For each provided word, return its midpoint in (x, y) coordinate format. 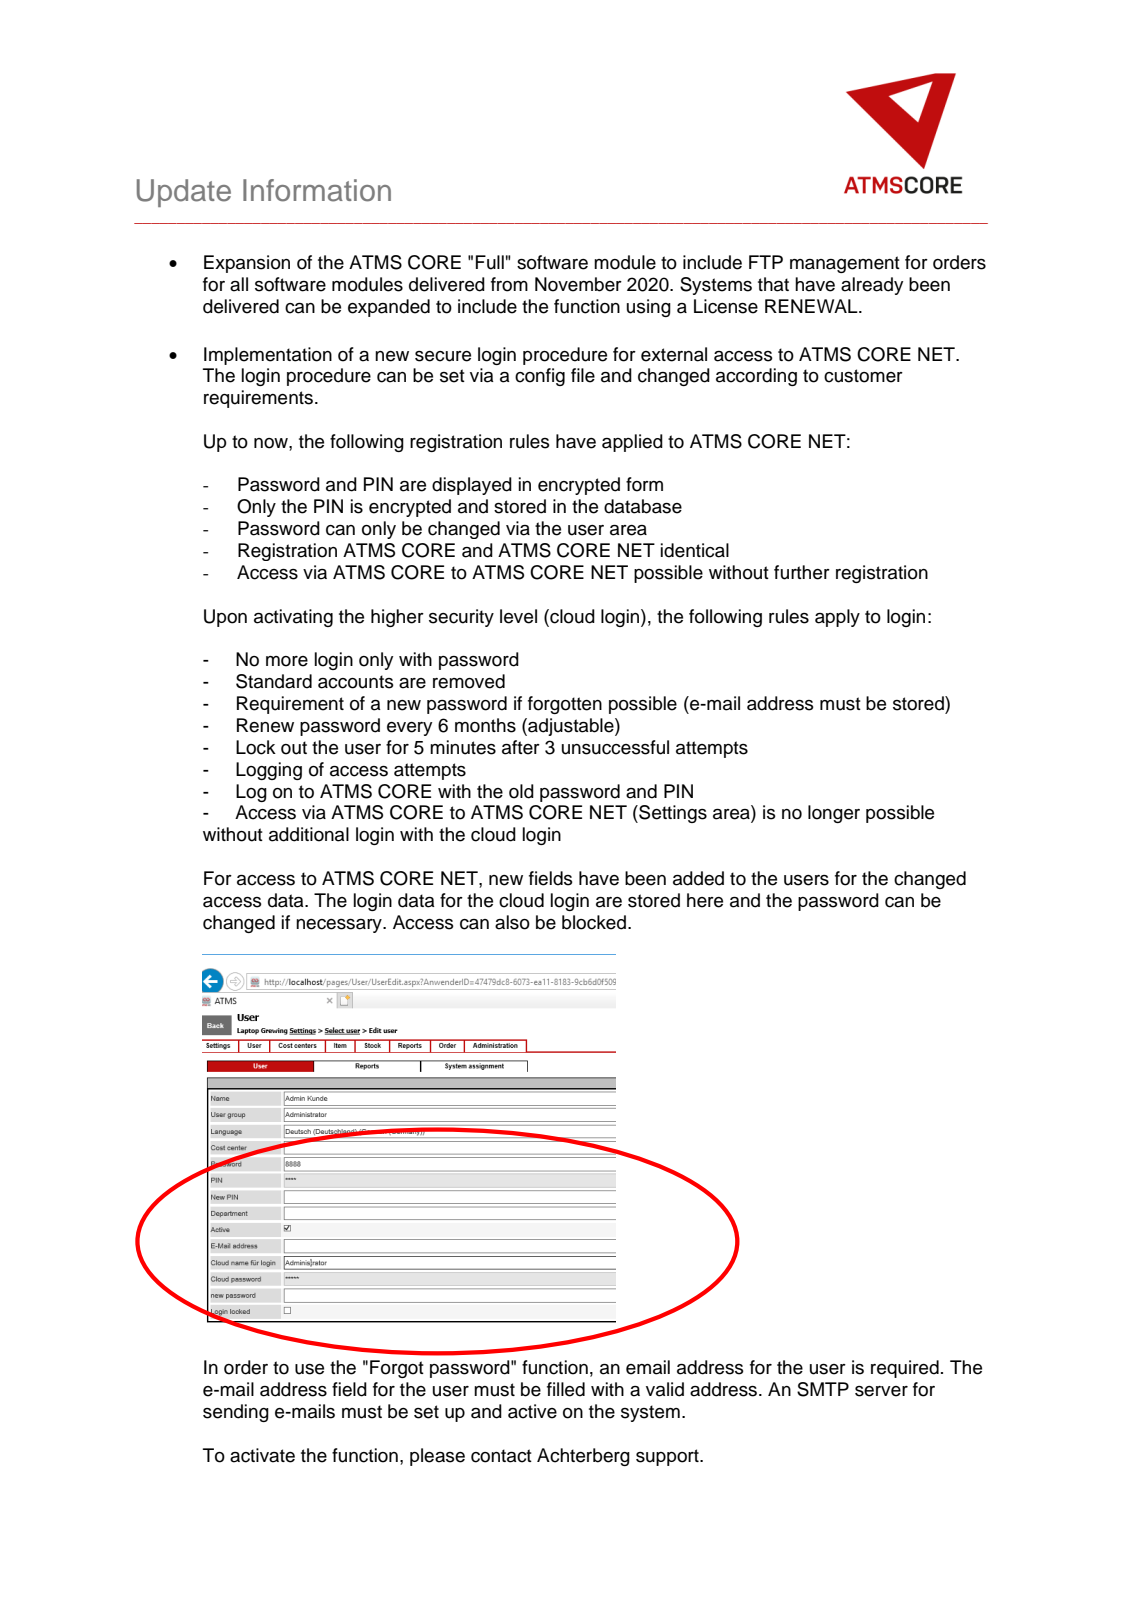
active (532, 1411)
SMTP (823, 1389)
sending (236, 1413)
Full (490, 262)
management (845, 264)
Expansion (247, 264)
